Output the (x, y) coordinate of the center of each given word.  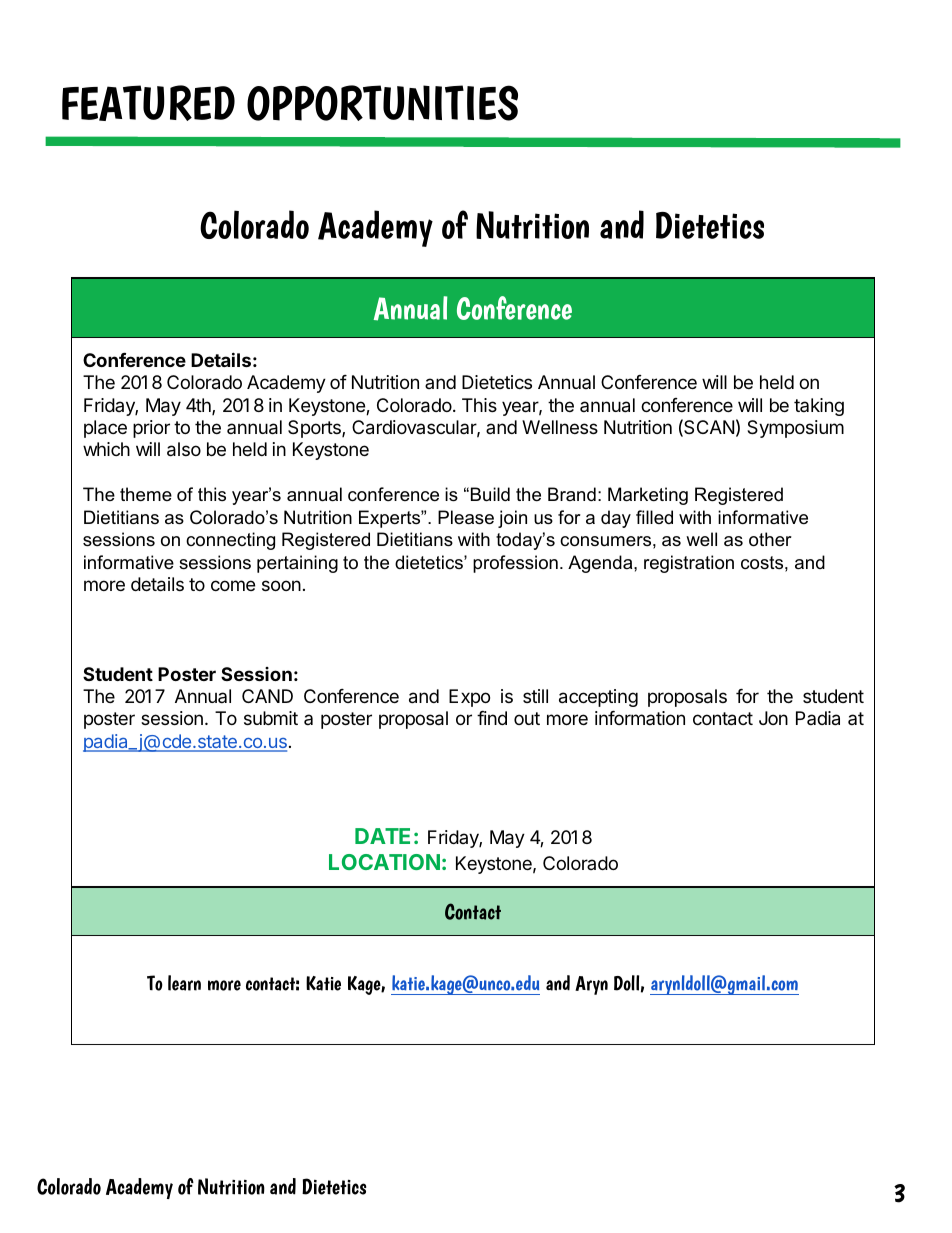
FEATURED (148, 103)
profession (515, 564)
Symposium (795, 429)
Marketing (648, 496)
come (233, 585)
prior (151, 429)
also (184, 449)
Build (490, 494)
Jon (773, 718)
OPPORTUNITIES (382, 103)
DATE (382, 836)
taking (819, 407)
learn (184, 983)
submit (271, 718)
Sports (315, 429)
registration (689, 564)
